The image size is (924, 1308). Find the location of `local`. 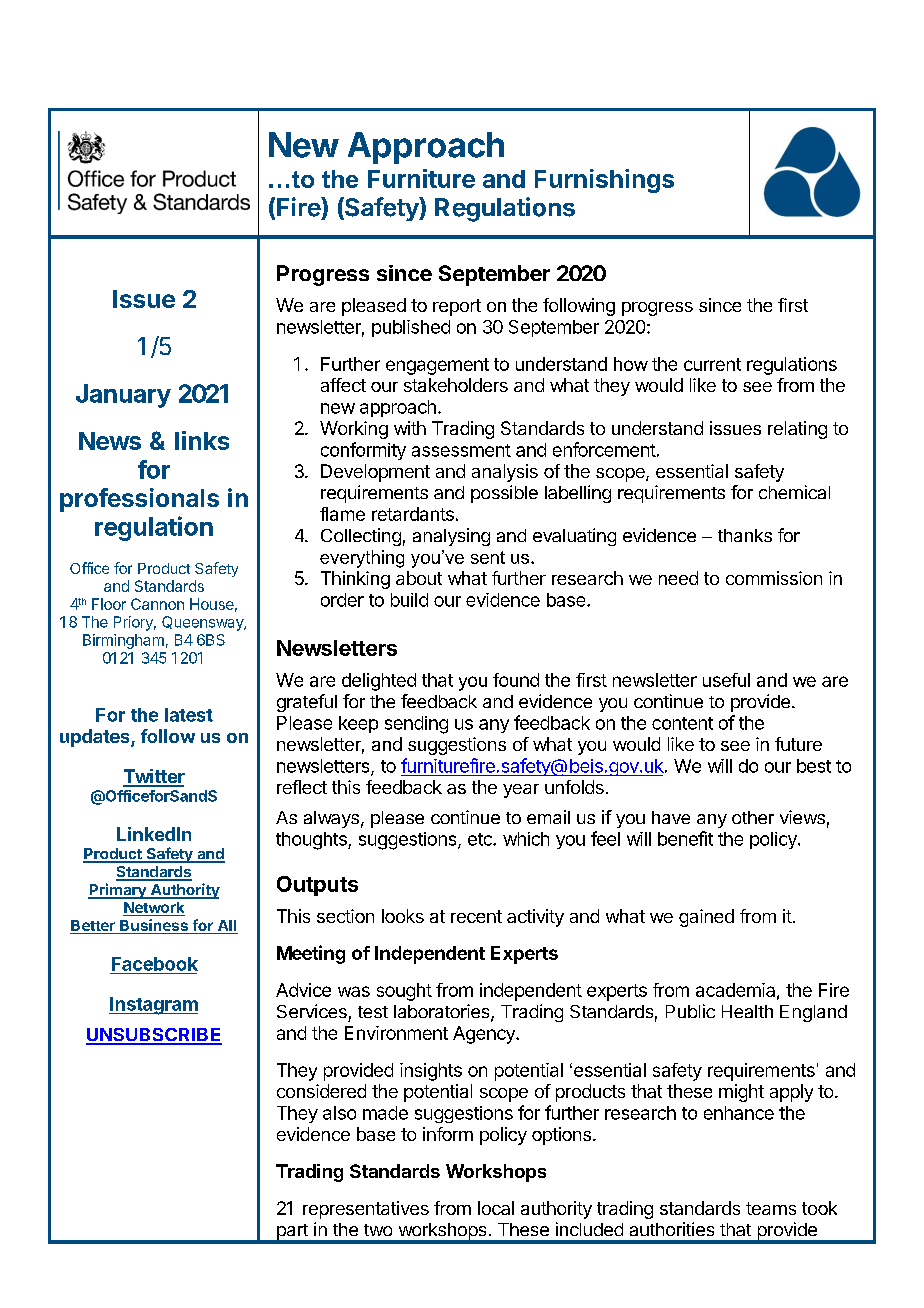

local is located at coordinates (496, 1208).
